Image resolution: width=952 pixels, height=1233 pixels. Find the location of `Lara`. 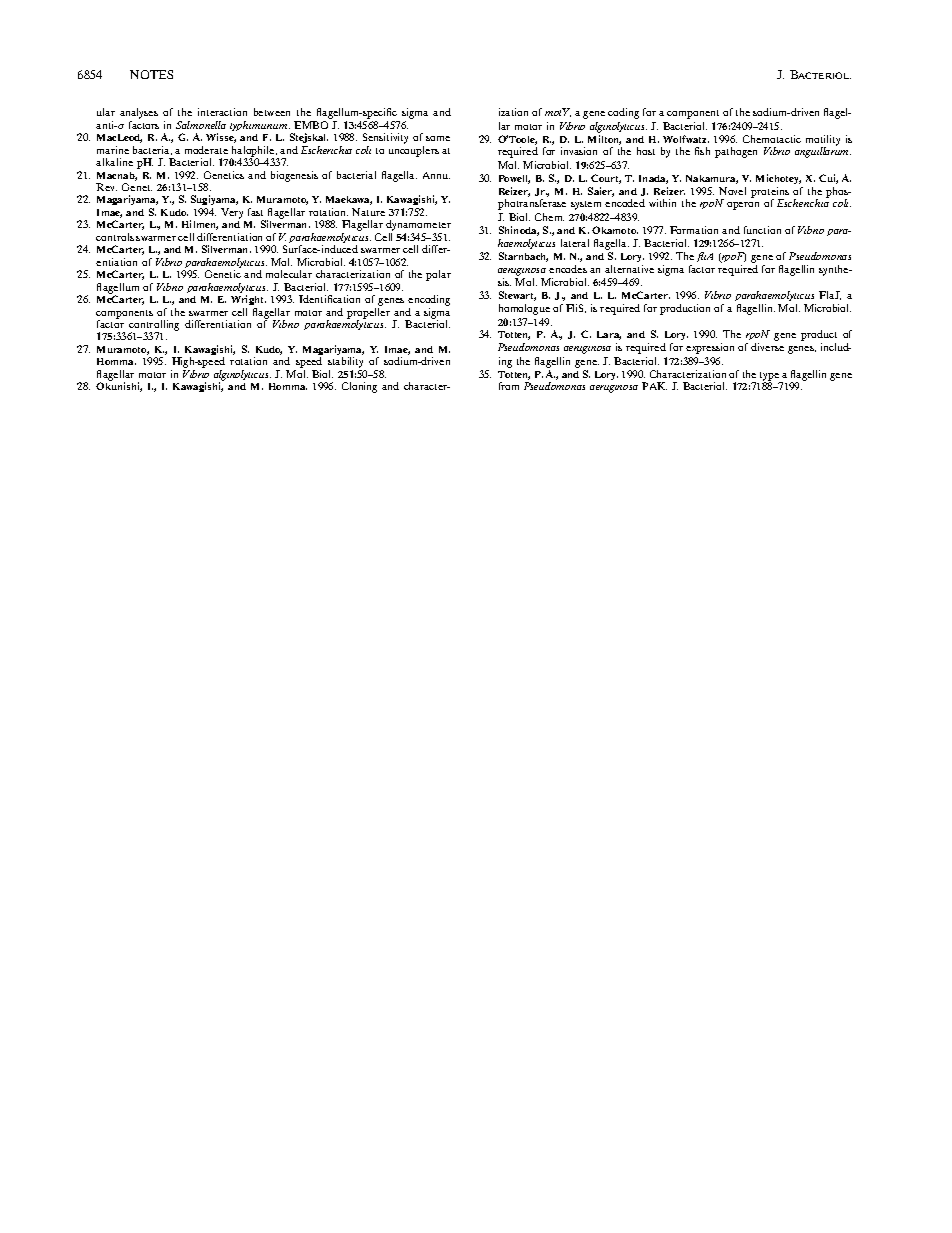

Lara is located at coordinates (609, 335).
